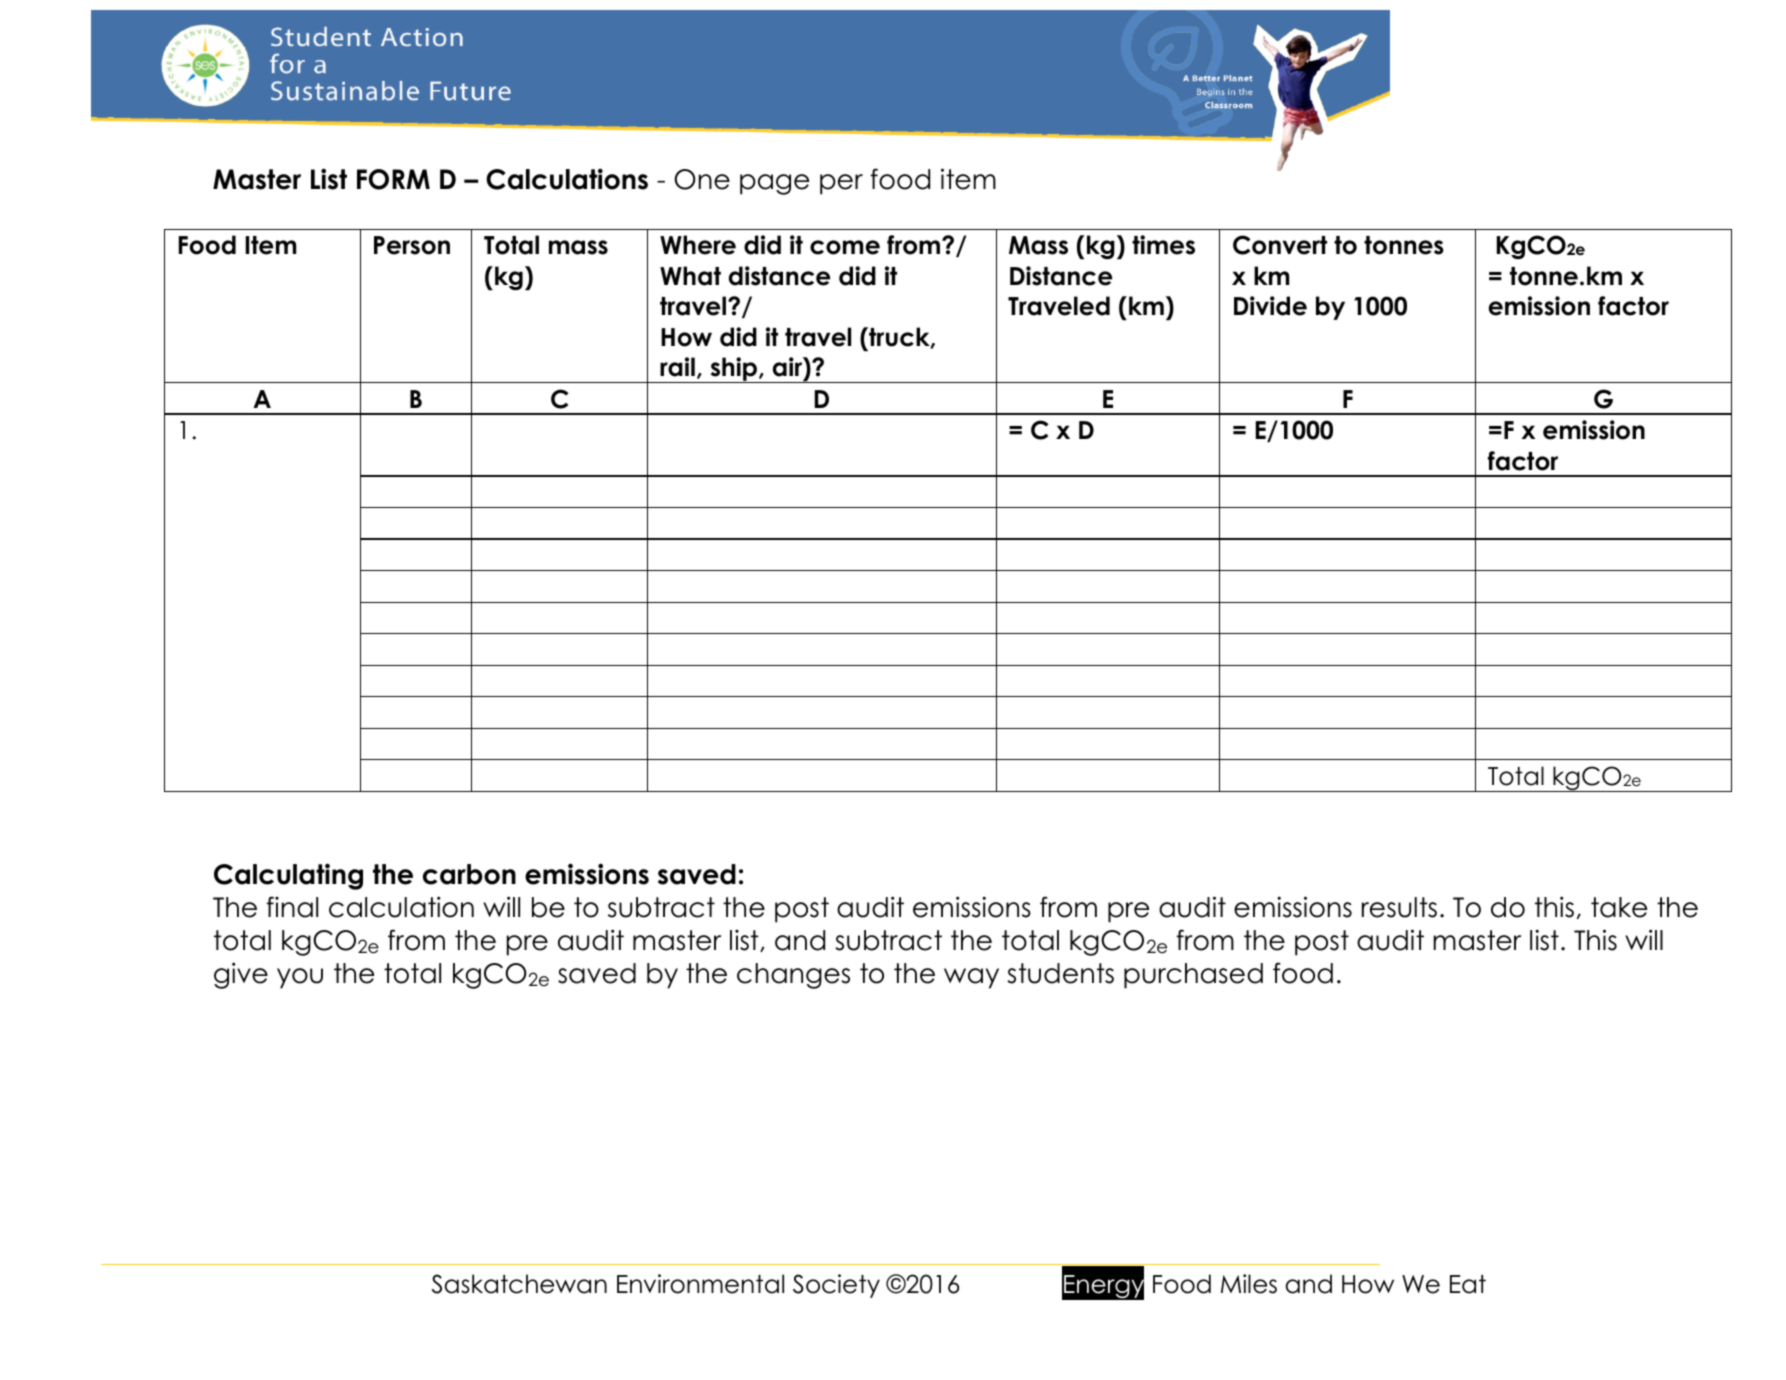 This screenshot has width=1786, height=1380. What do you see at coordinates (469, 874) in the screenshot?
I see `carbon` at bounding box center [469, 874].
